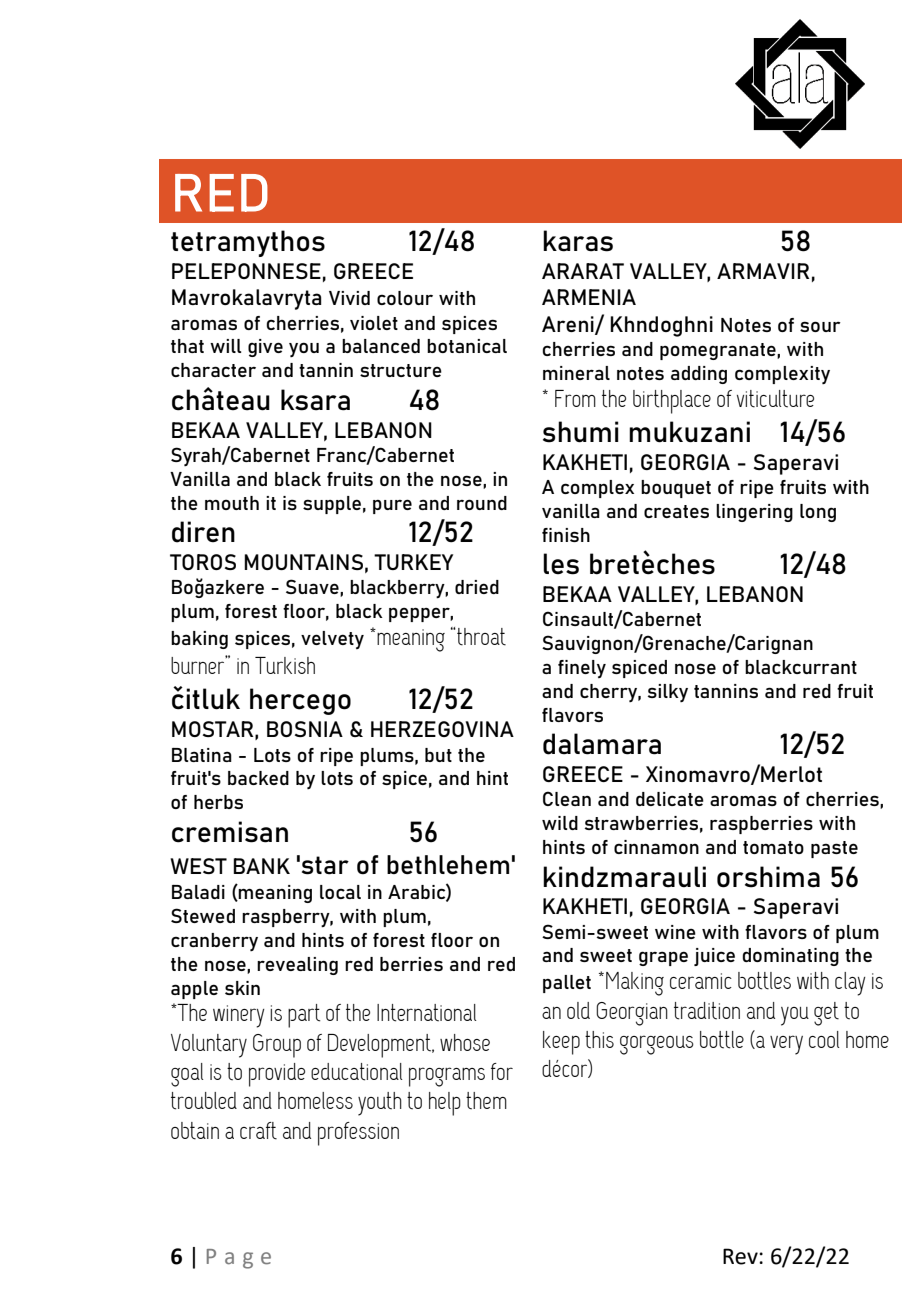 This document has height=1313, width=924. Describe the element at coordinates (258, 1131) in the document. I see `craft` at that location.
